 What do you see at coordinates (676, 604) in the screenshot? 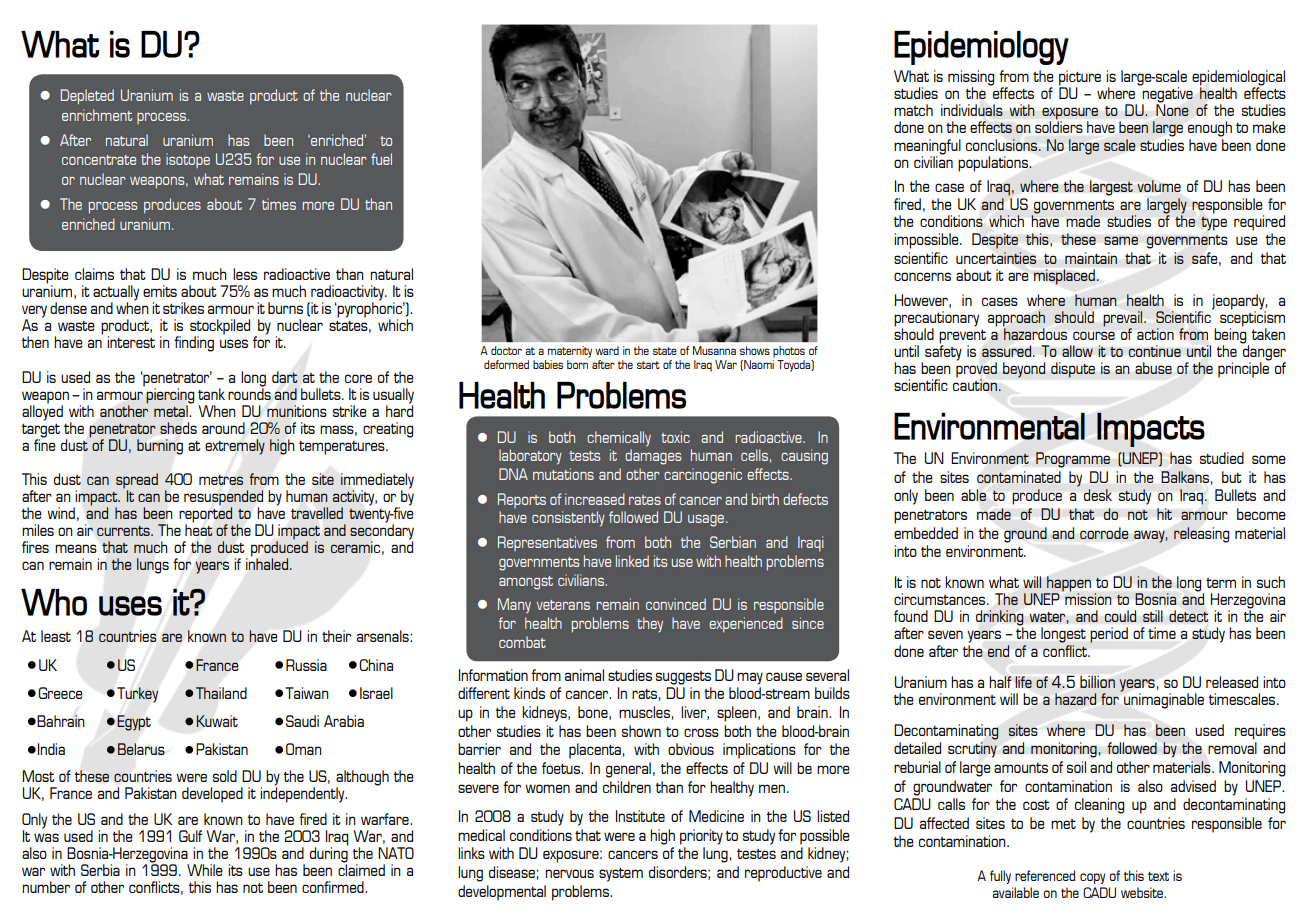
I see `convinced` at bounding box center [676, 604].
